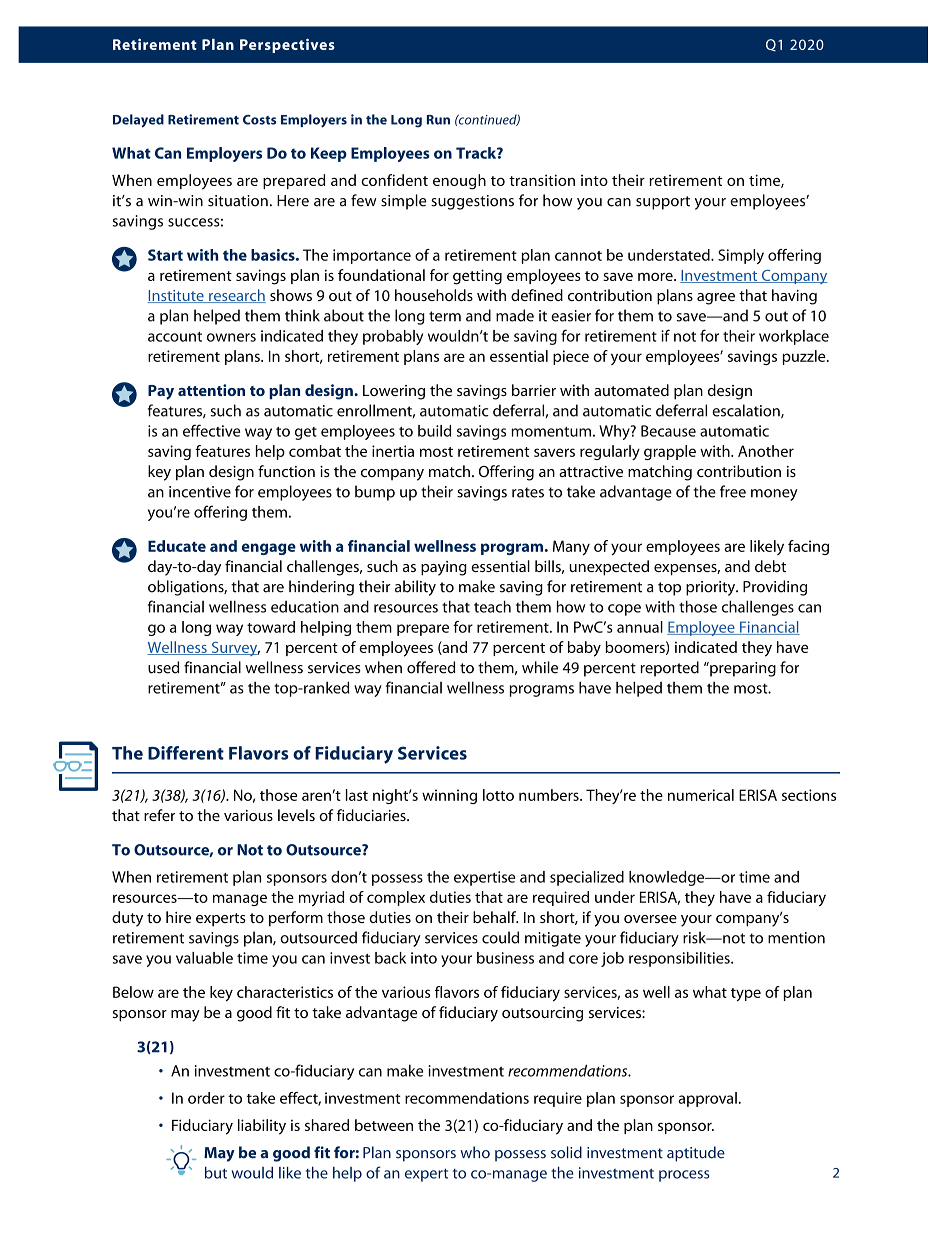 This screenshot has width=952, height=1233. Describe the element at coordinates (259, 120) in the screenshot. I see `Costs` at that location.
